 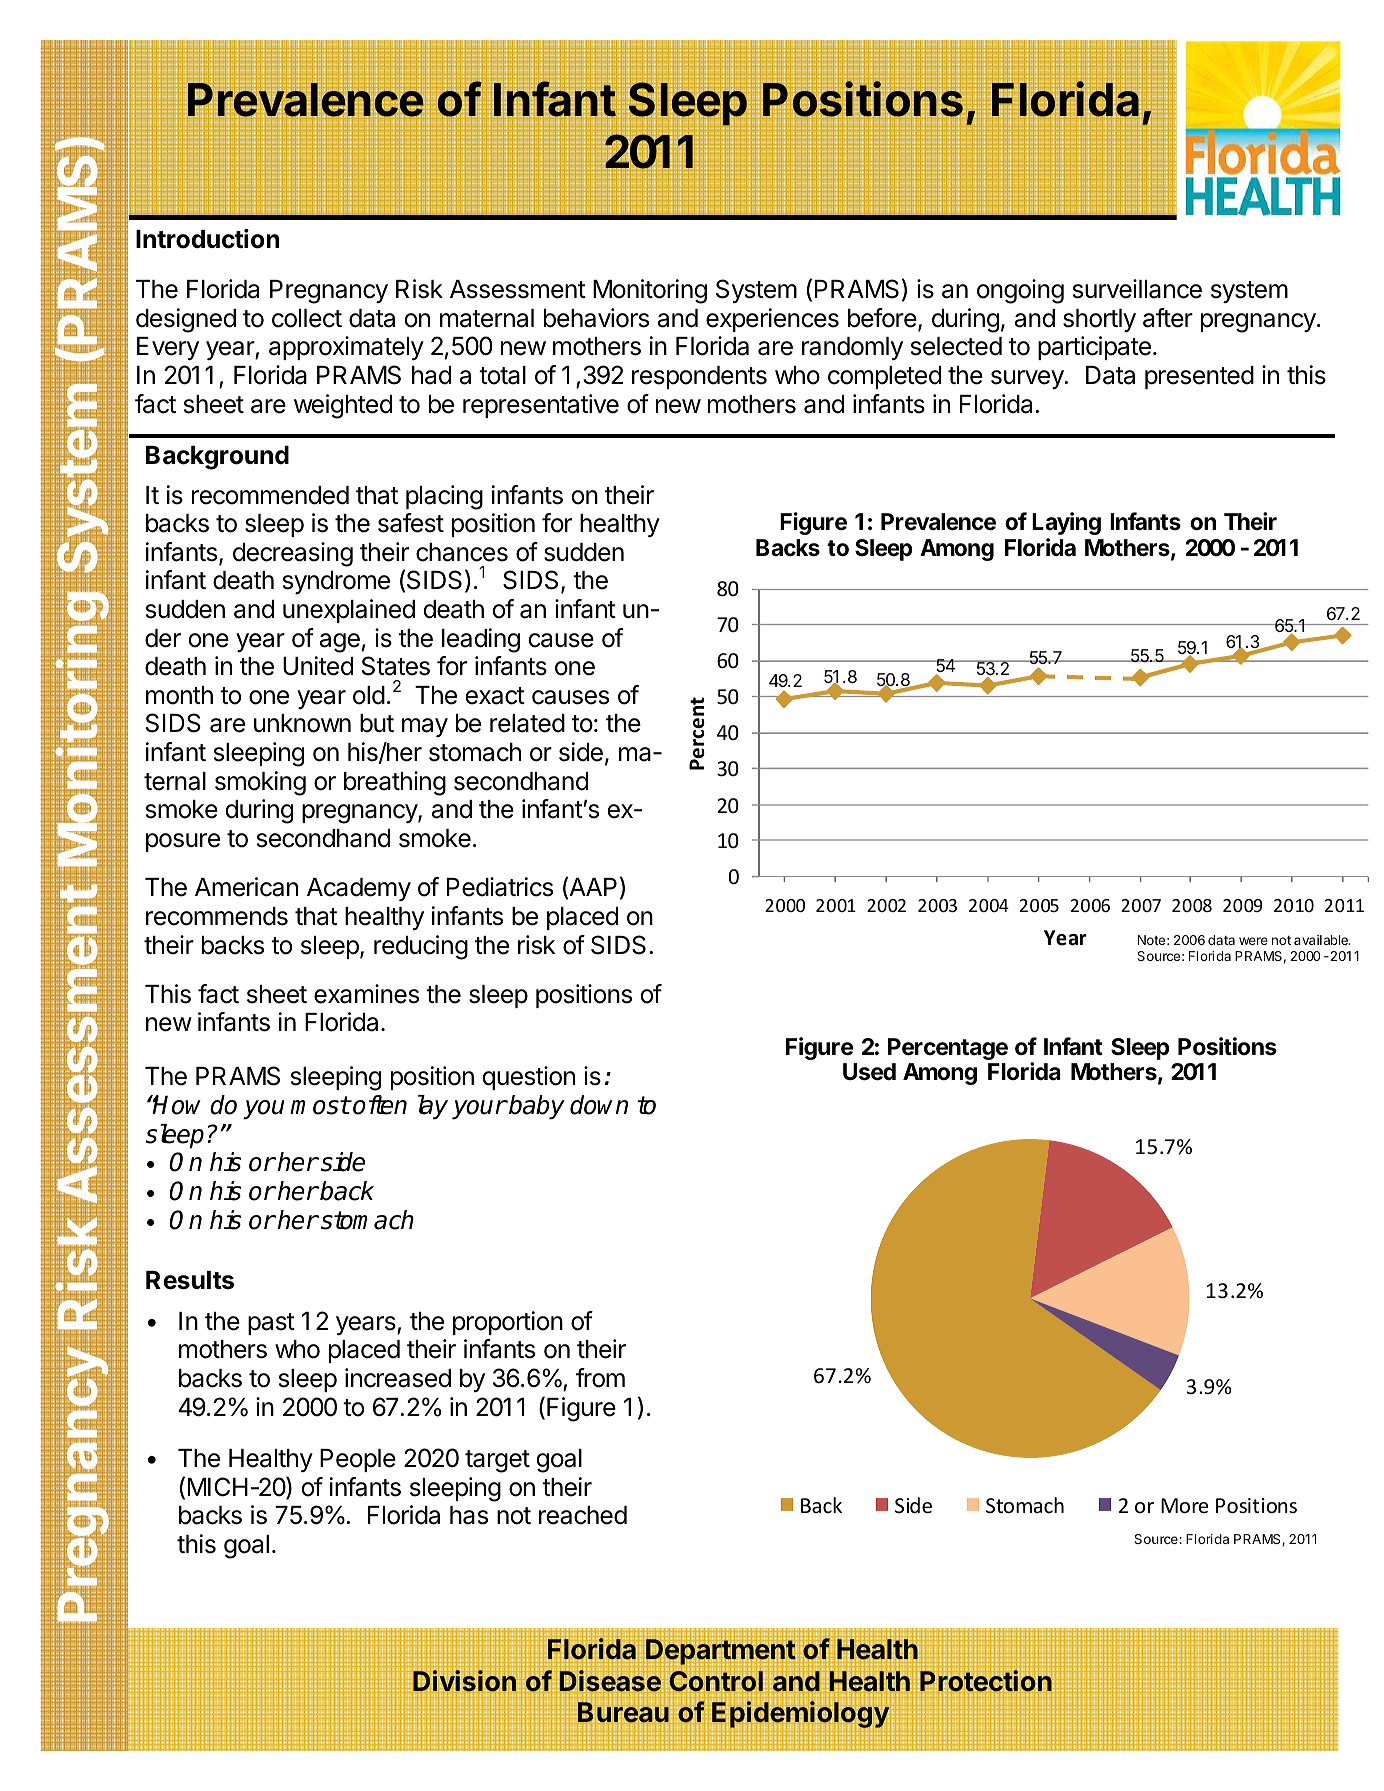 I want to click on were, so click(x=1253, y=941).
